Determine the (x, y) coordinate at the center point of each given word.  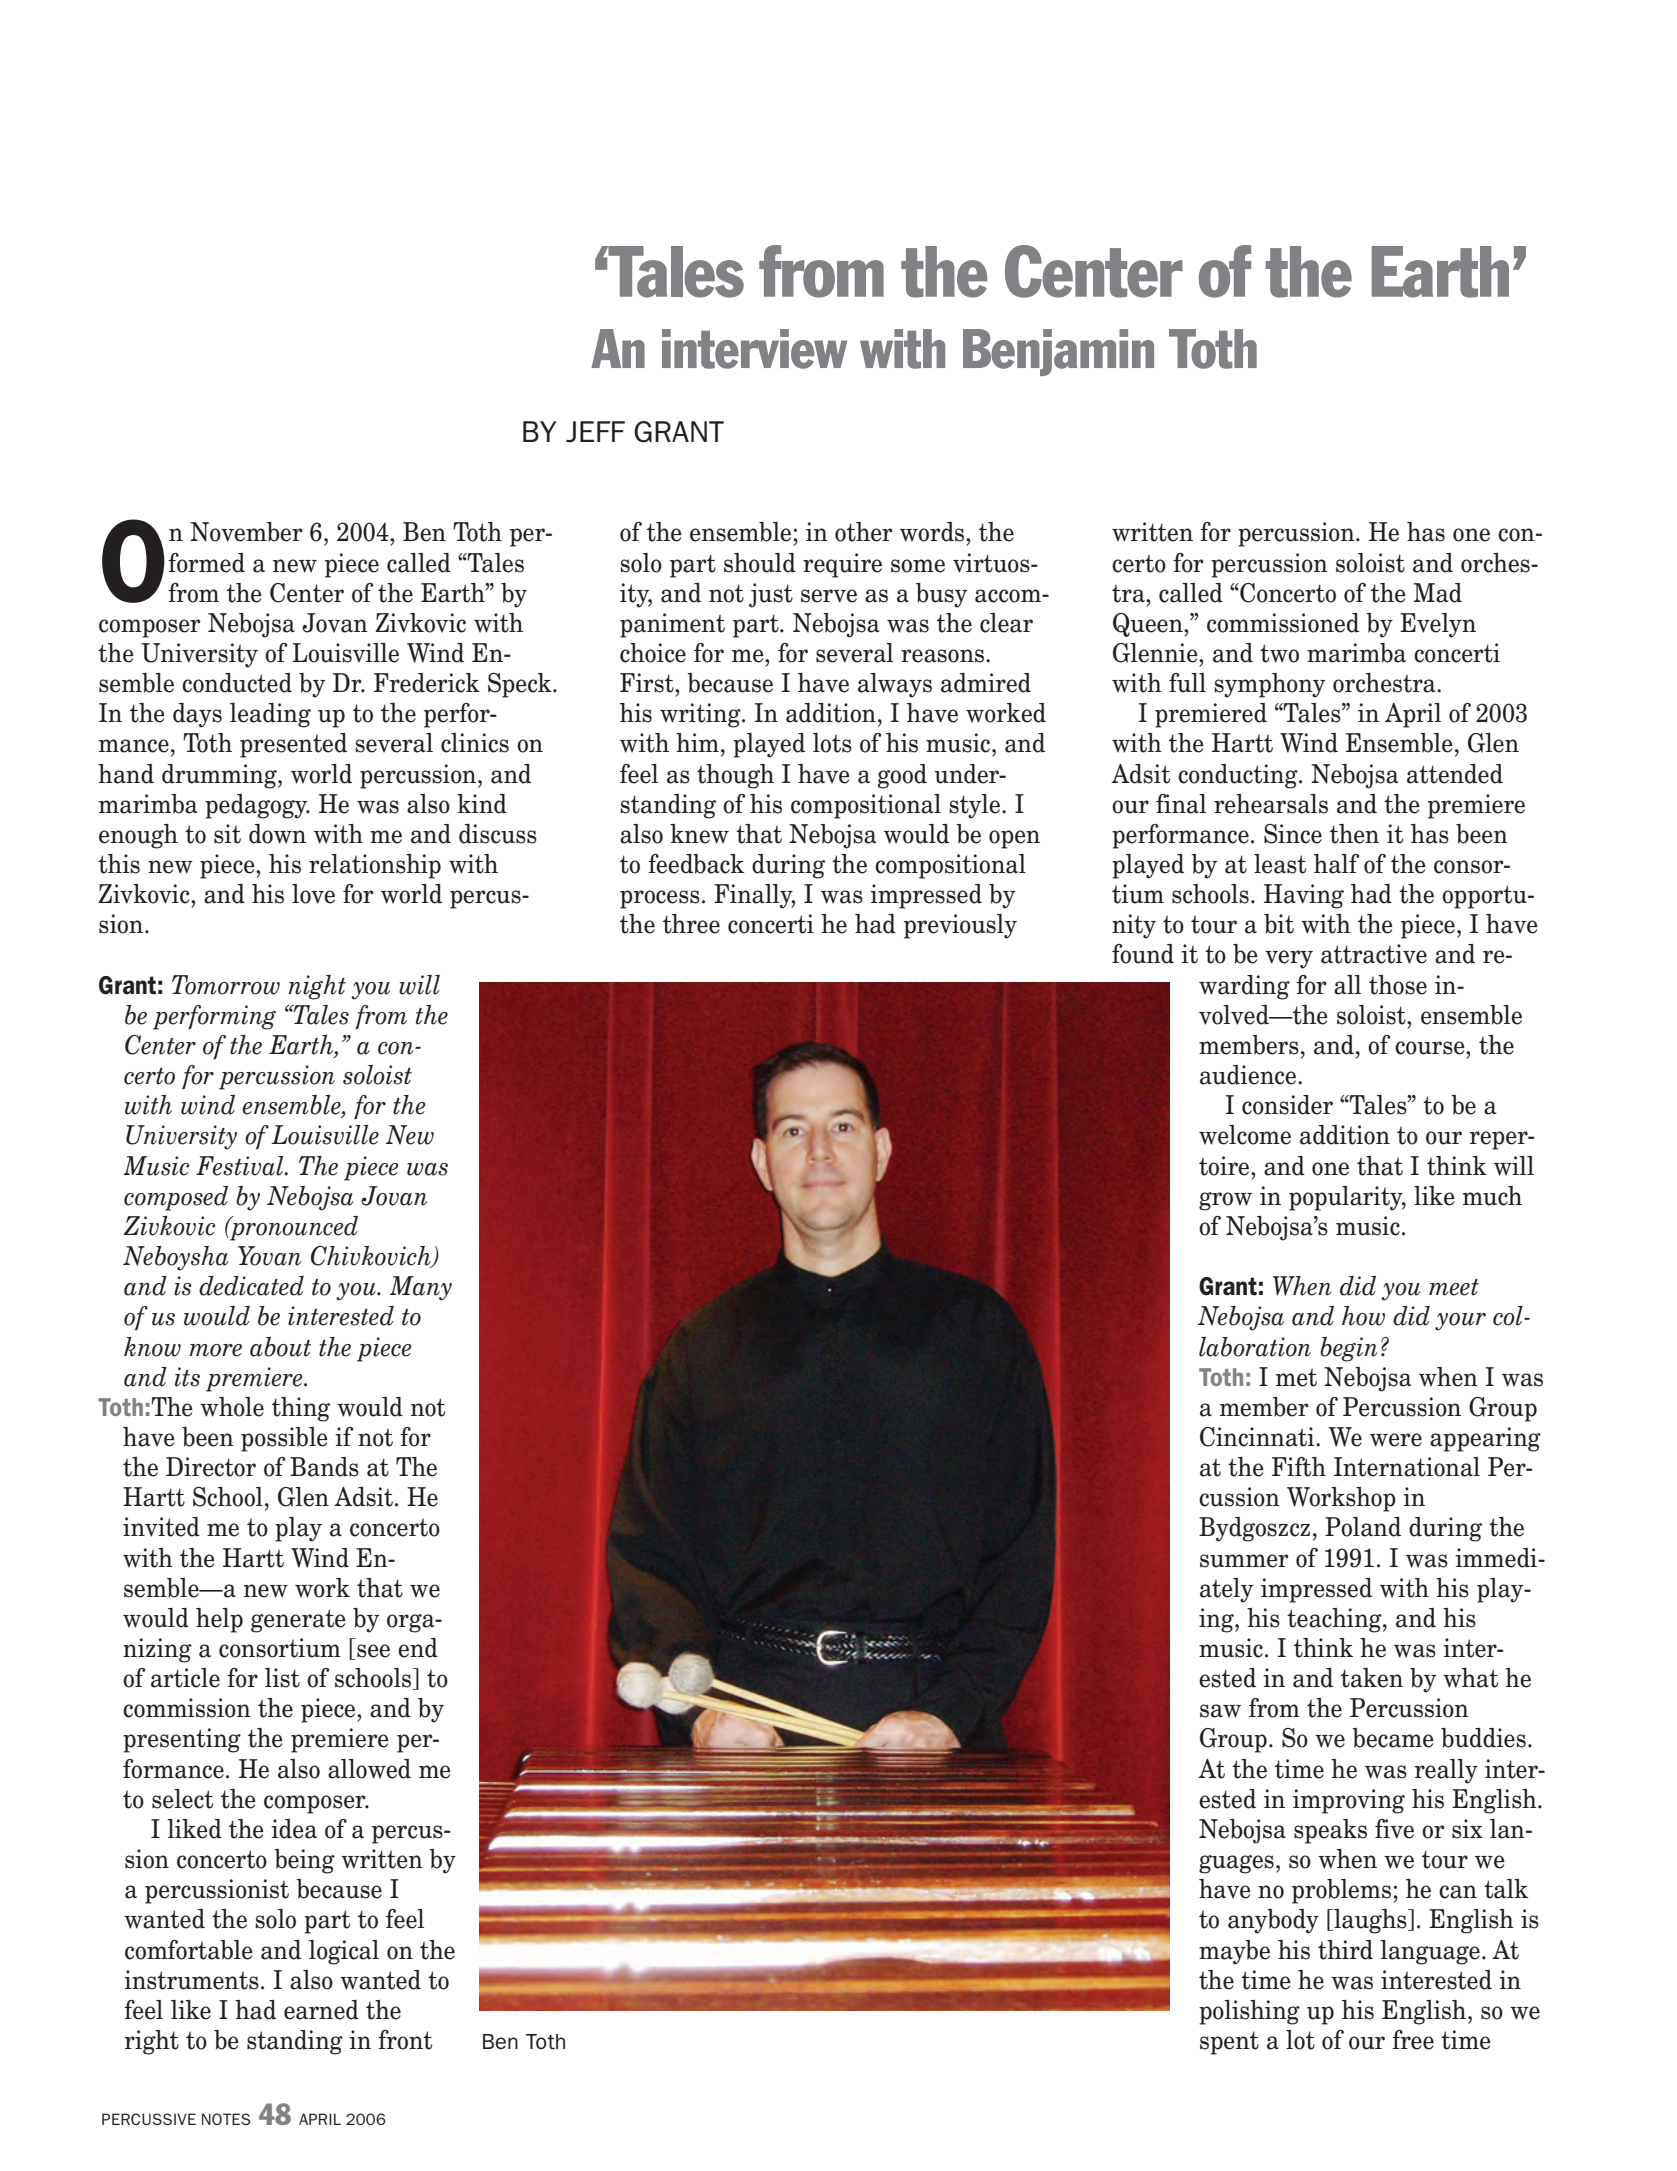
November (246, 532)
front (405, 2040)
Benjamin (1058, 352)
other (864, 532)
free (1413, 2040)
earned (321, 2010)
